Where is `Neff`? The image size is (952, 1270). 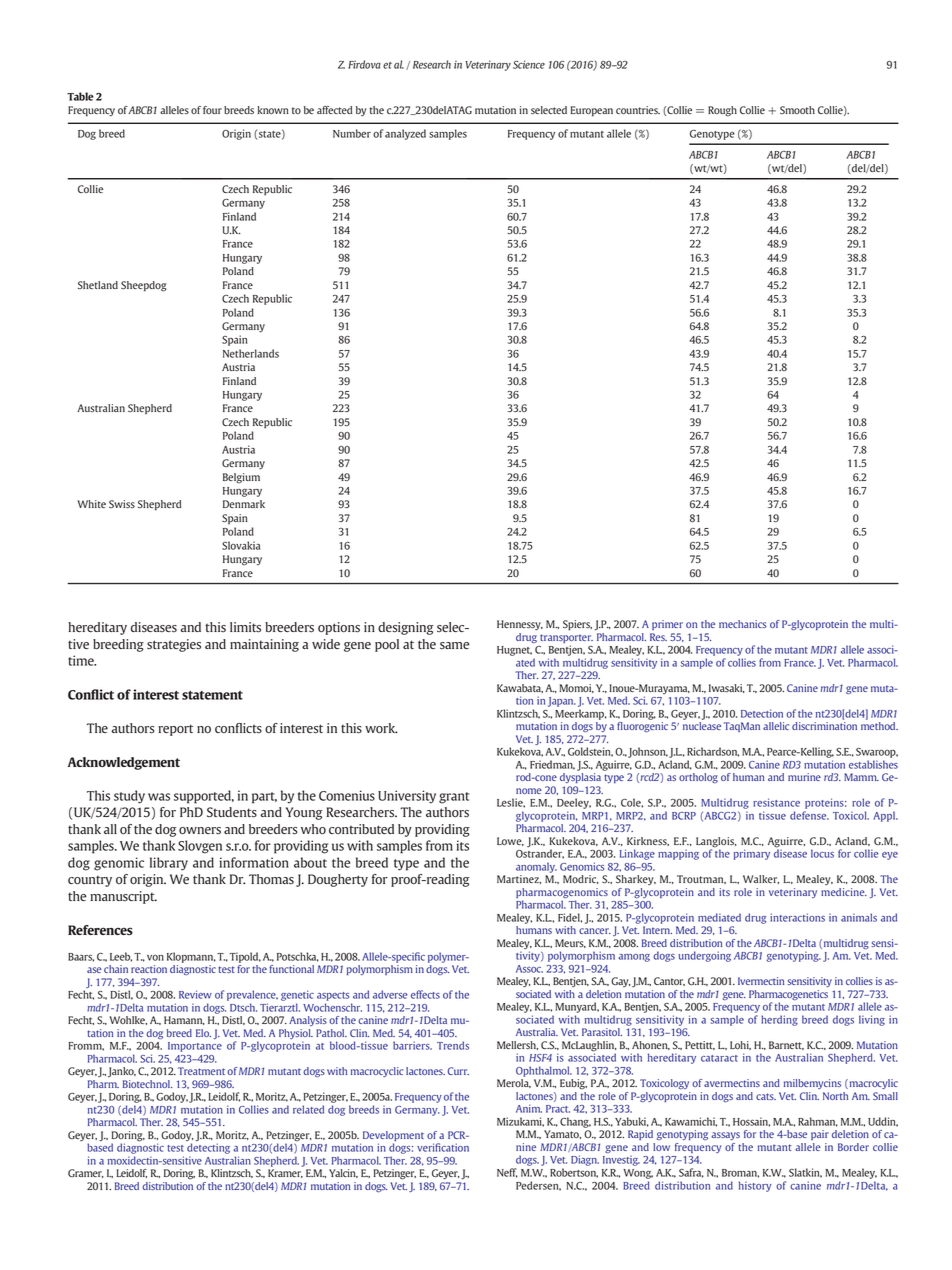 Neff is located at coordinates (507, 1173).
